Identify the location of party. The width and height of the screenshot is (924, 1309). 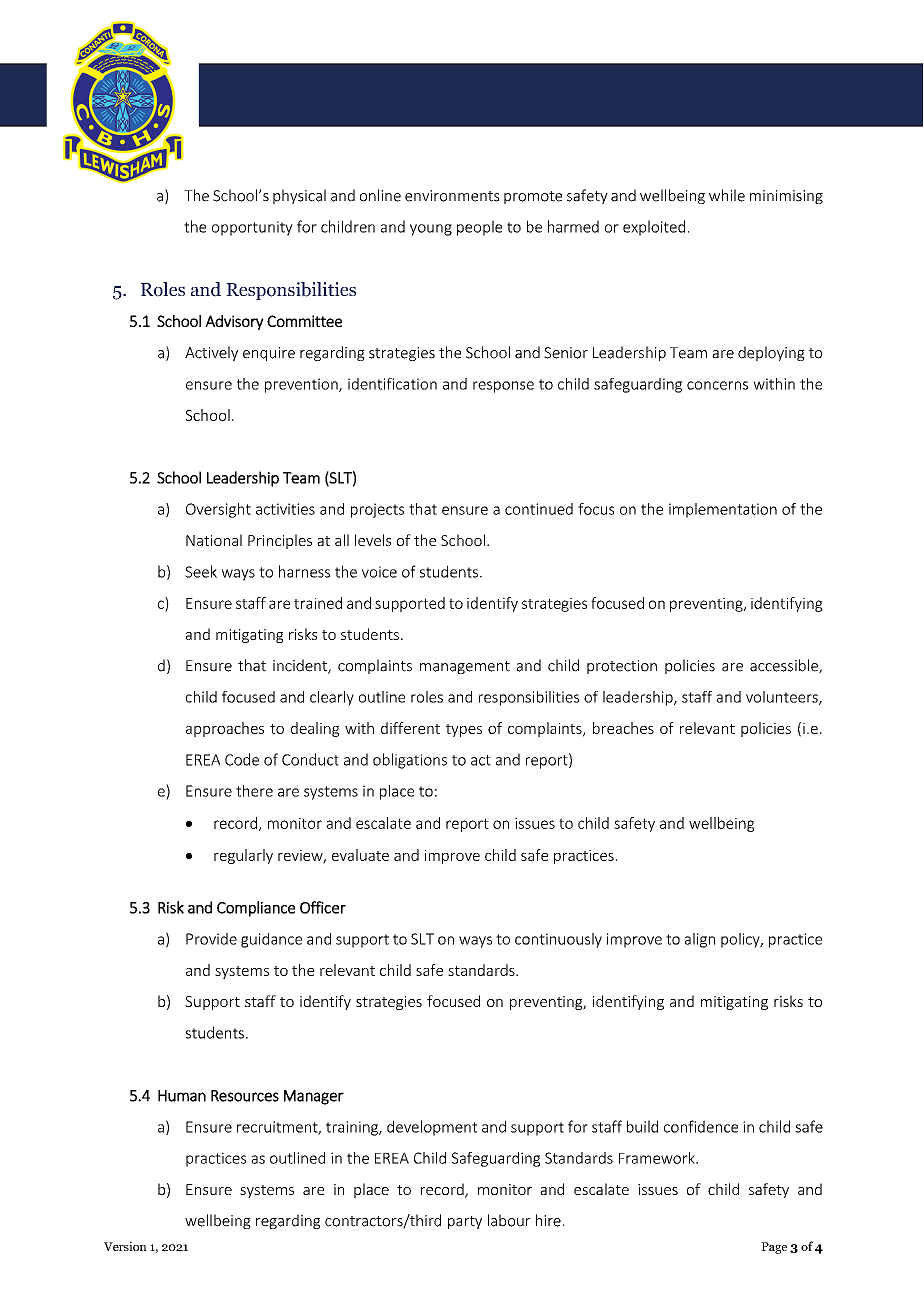
(465, 1222).
